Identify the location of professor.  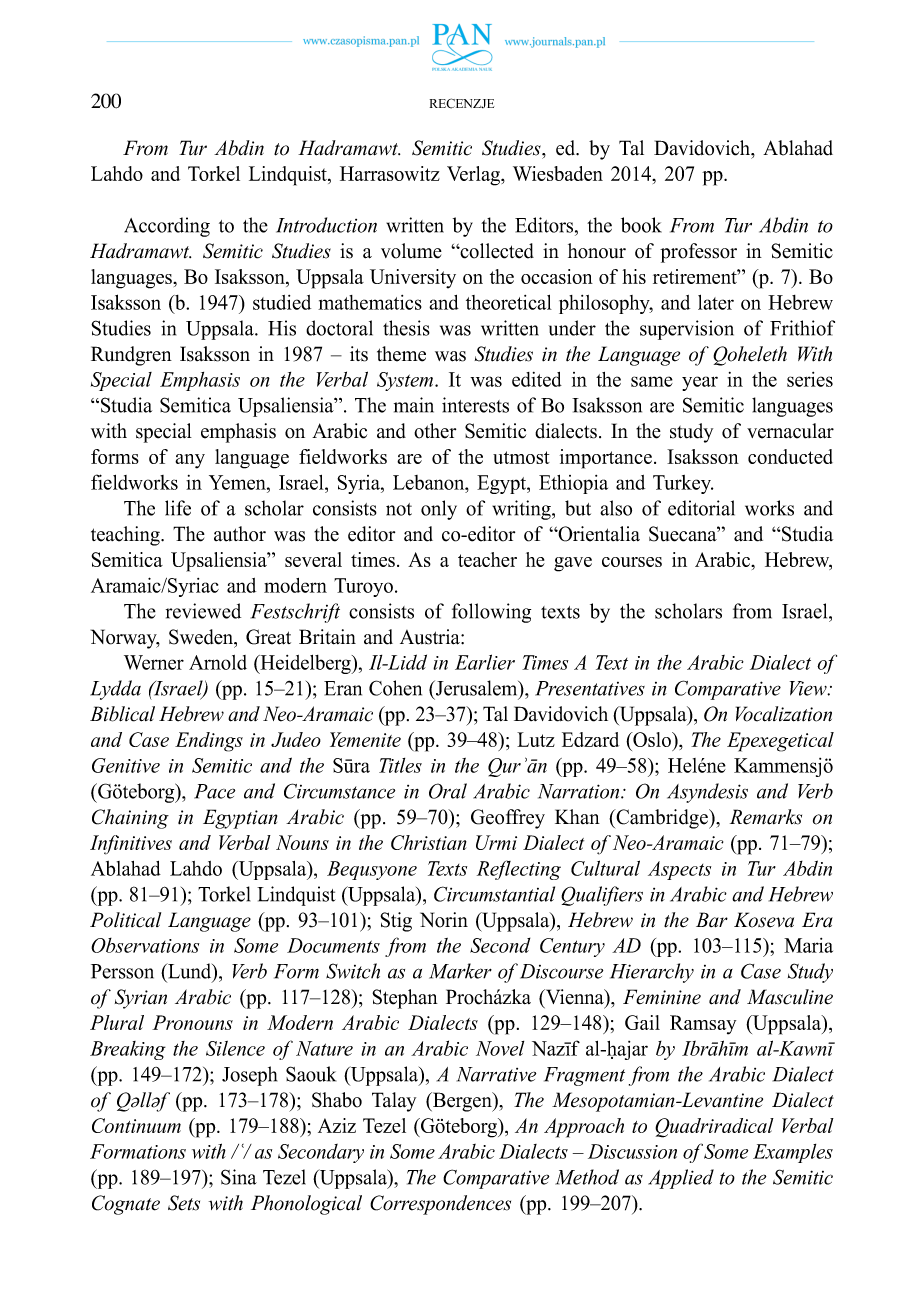
(698, 253).
